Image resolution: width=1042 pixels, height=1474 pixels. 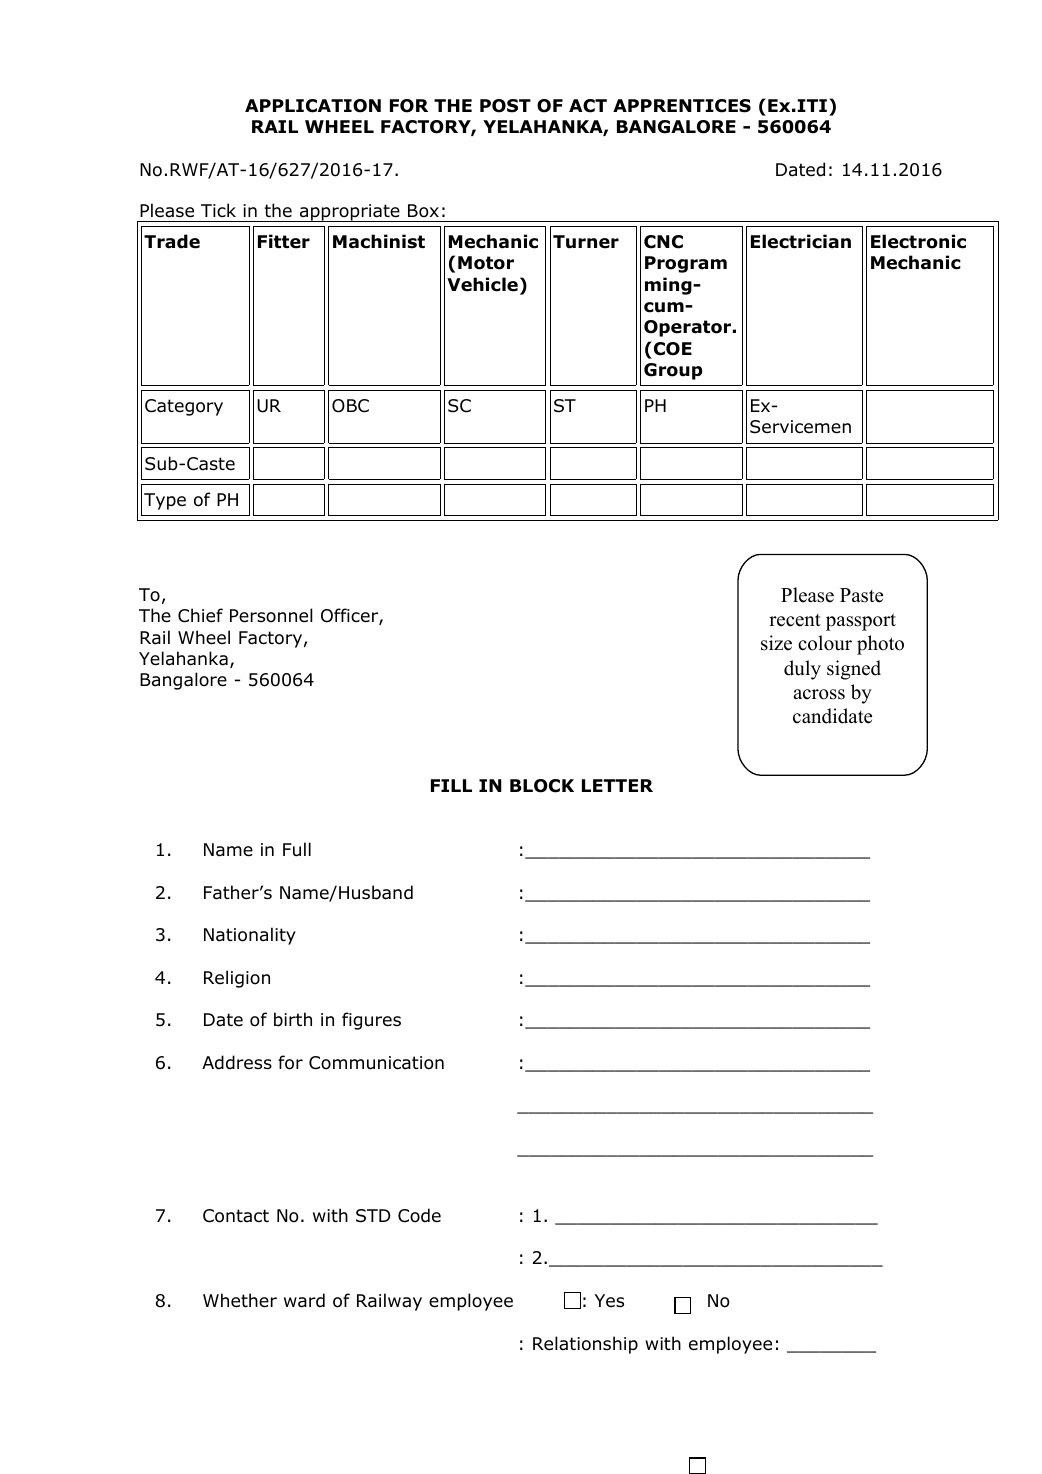 I want to click on Relationship, so click(x=585, y=1345).
